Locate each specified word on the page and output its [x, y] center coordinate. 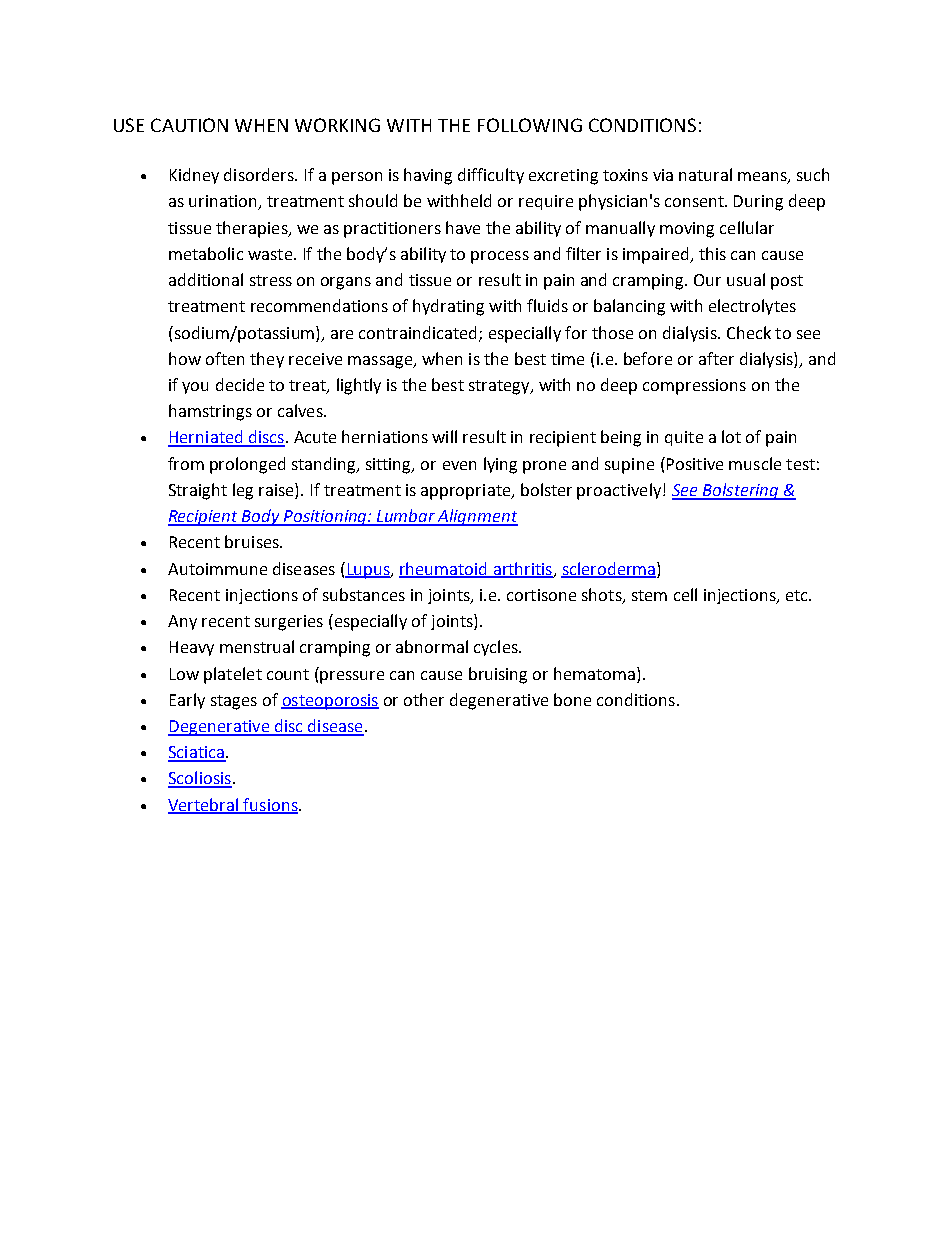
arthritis [522, 569]
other [424, 699]
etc [798, 595]
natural [705, 174]
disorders [260, 174]
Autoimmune [217, 569]
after [716, 358]
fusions [271, 805]
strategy [500, 387]
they [267, 360]
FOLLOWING [530, 125]
